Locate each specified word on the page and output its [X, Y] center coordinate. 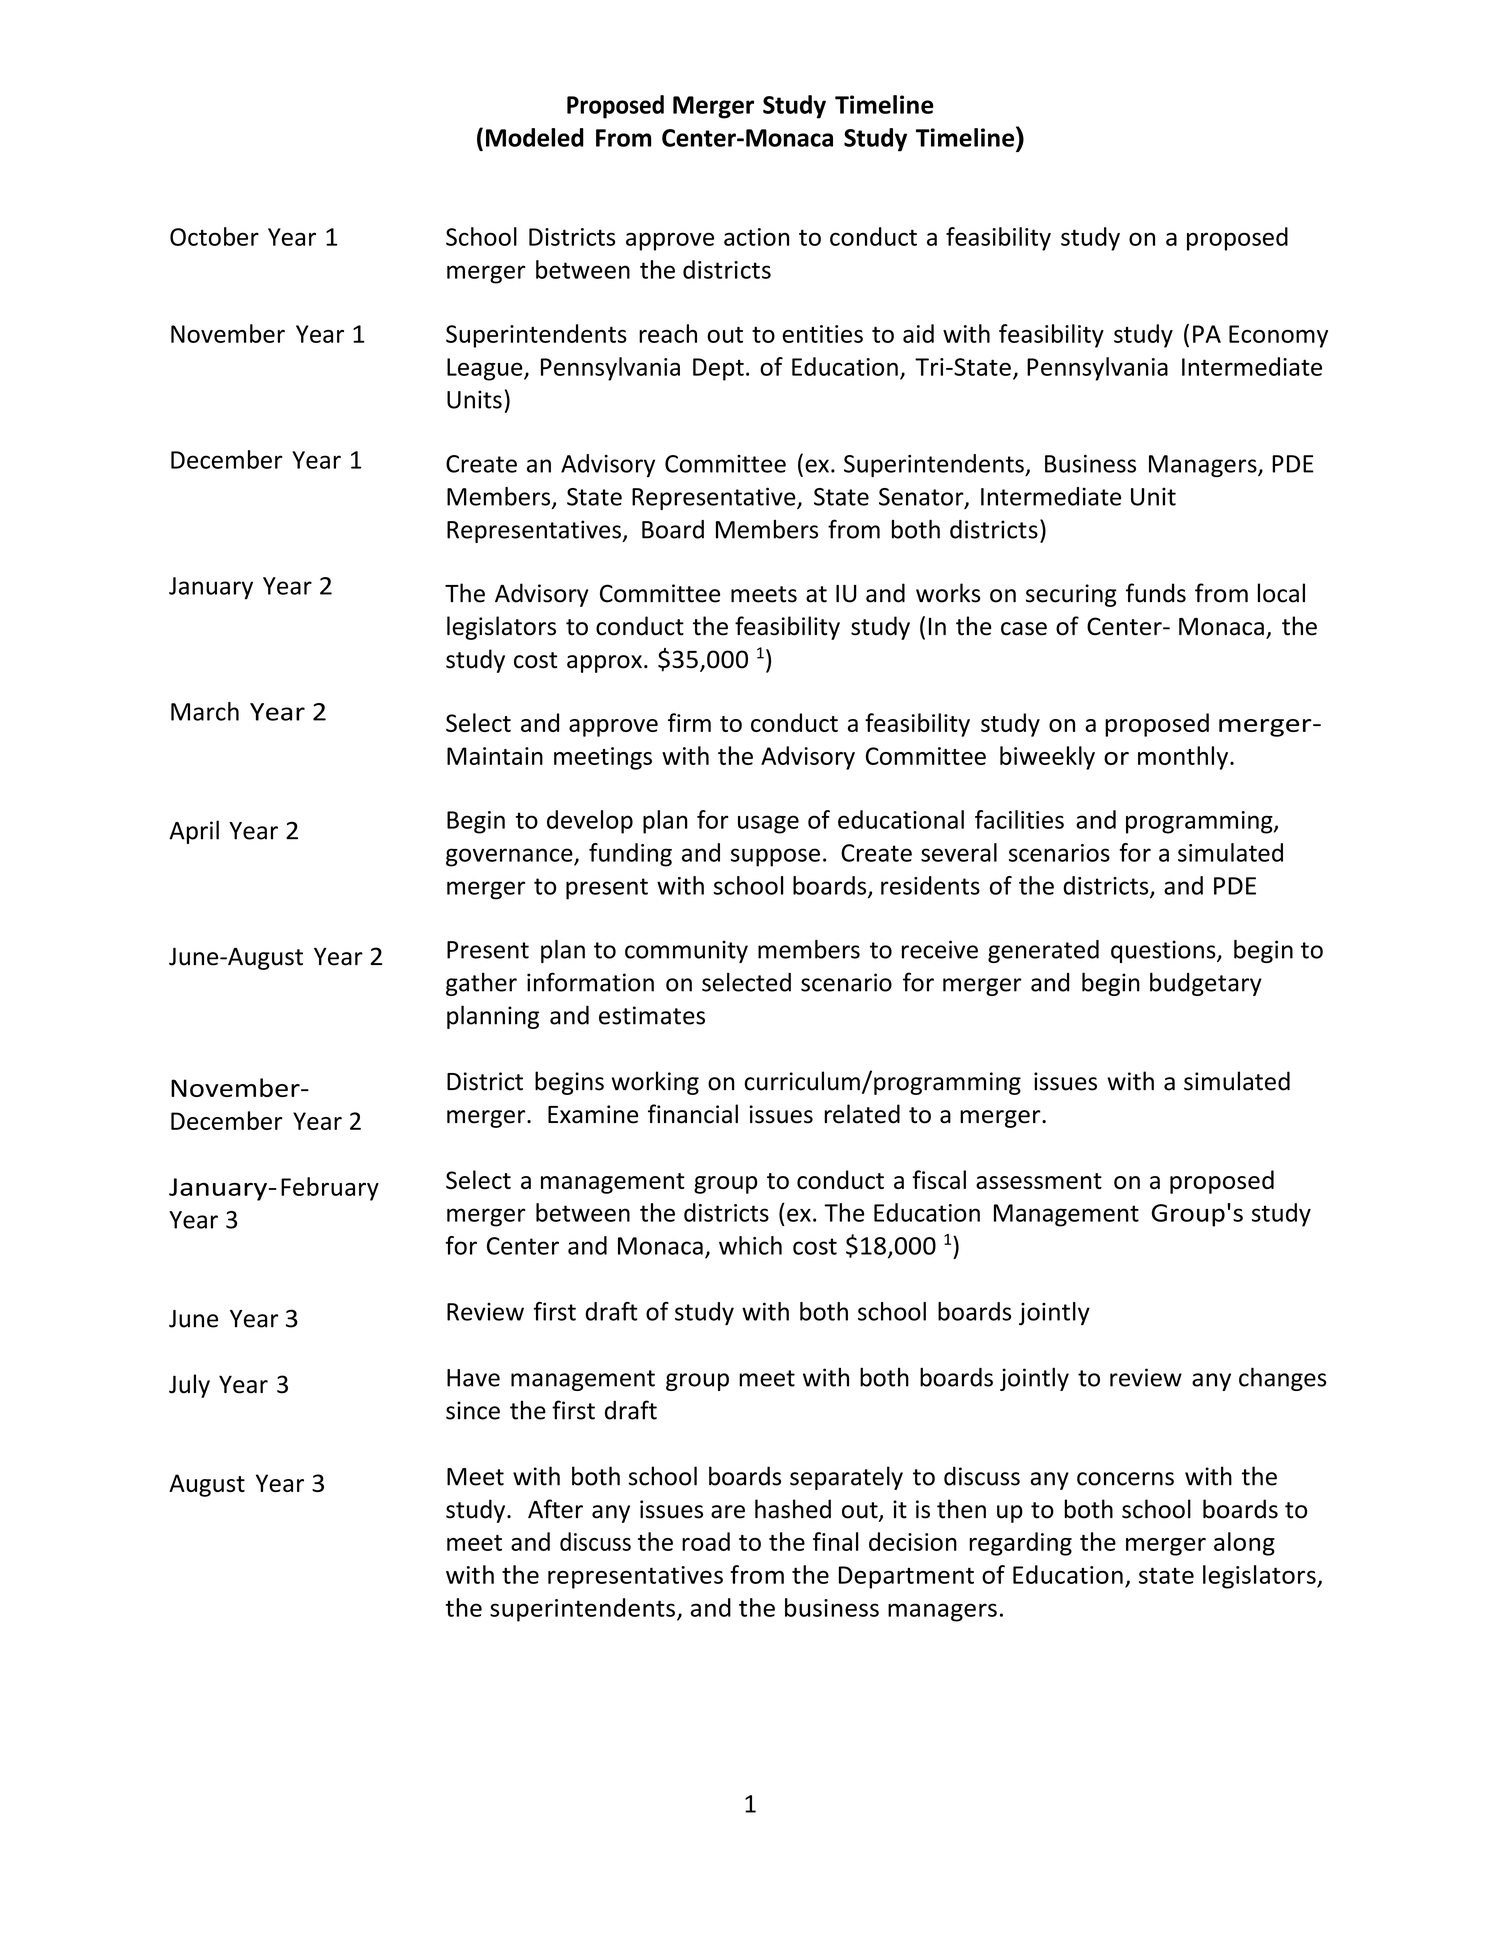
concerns [1125, 1479]
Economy [1278, 336]
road [706, 1541]
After [555, 1509]
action [756, 237]
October [214, 236]
